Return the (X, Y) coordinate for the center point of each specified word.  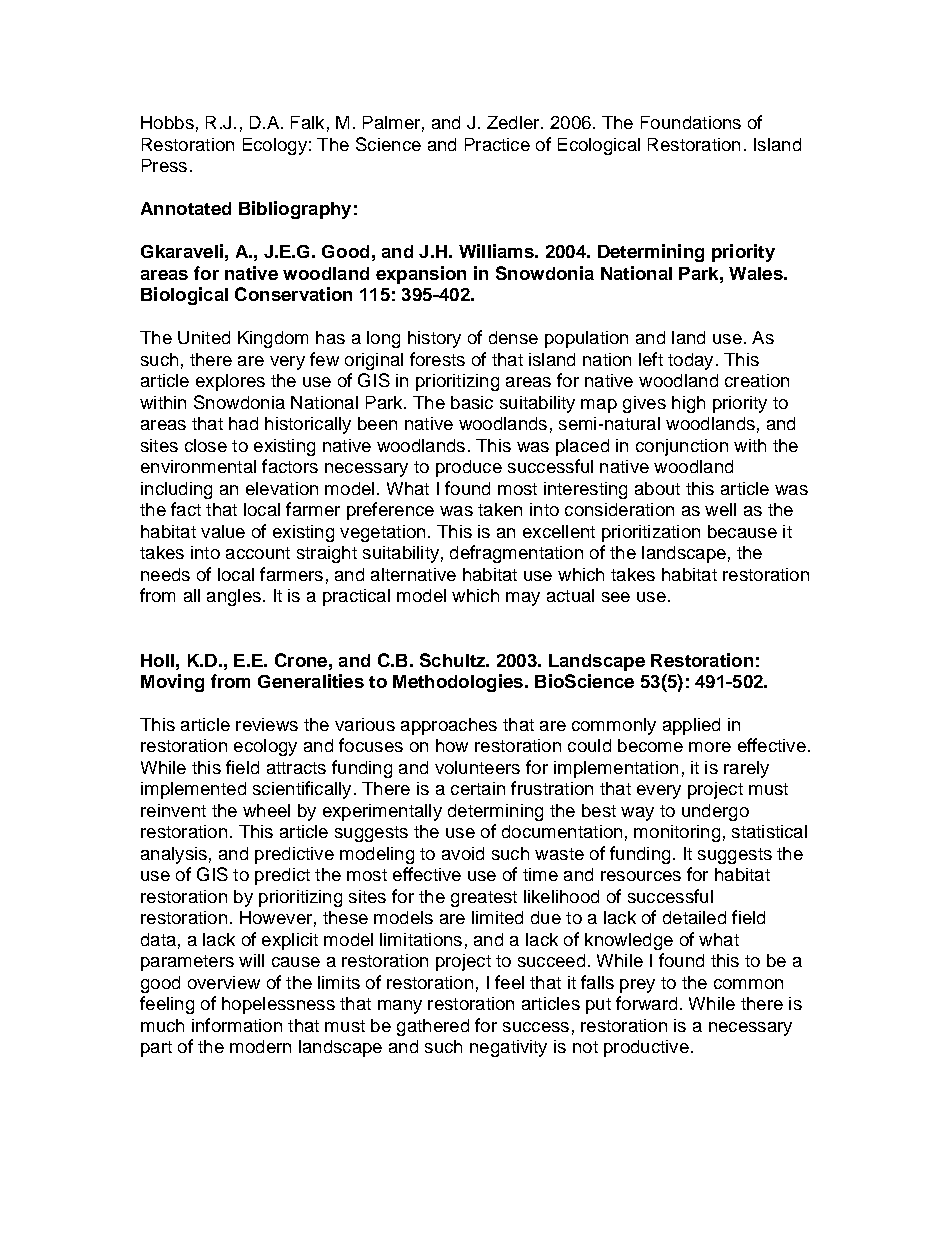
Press (164, 165)
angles (234, 597)
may (523, 599)
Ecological (599, 146)
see (616, 597)
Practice (497, 144)
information (237, 1025)
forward (646, 1003)
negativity (508, 1048)
